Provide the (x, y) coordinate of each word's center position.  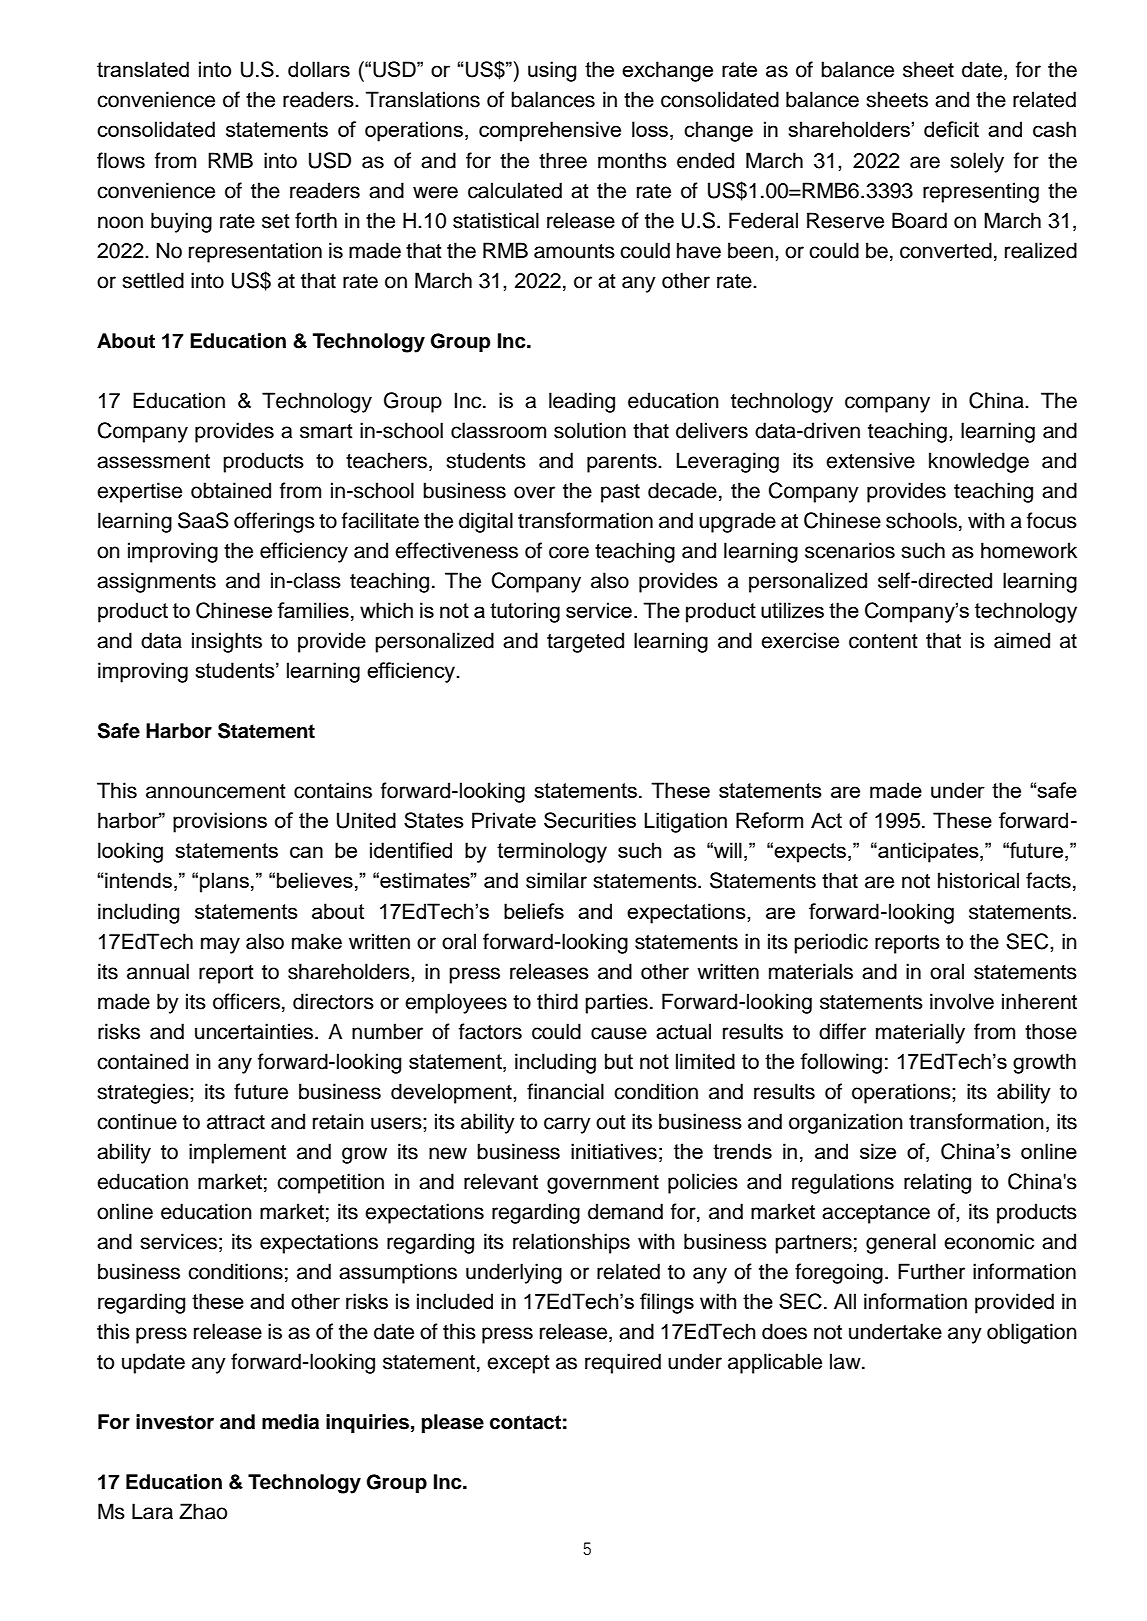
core (569, 552)
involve (962, 1001)
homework (1029, 550)
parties (616, 1003)
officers (246, 1001)
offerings (274, 522)
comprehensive (550, 131)
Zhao (203, 1511)
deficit (951, 129)
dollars (319, 69)
